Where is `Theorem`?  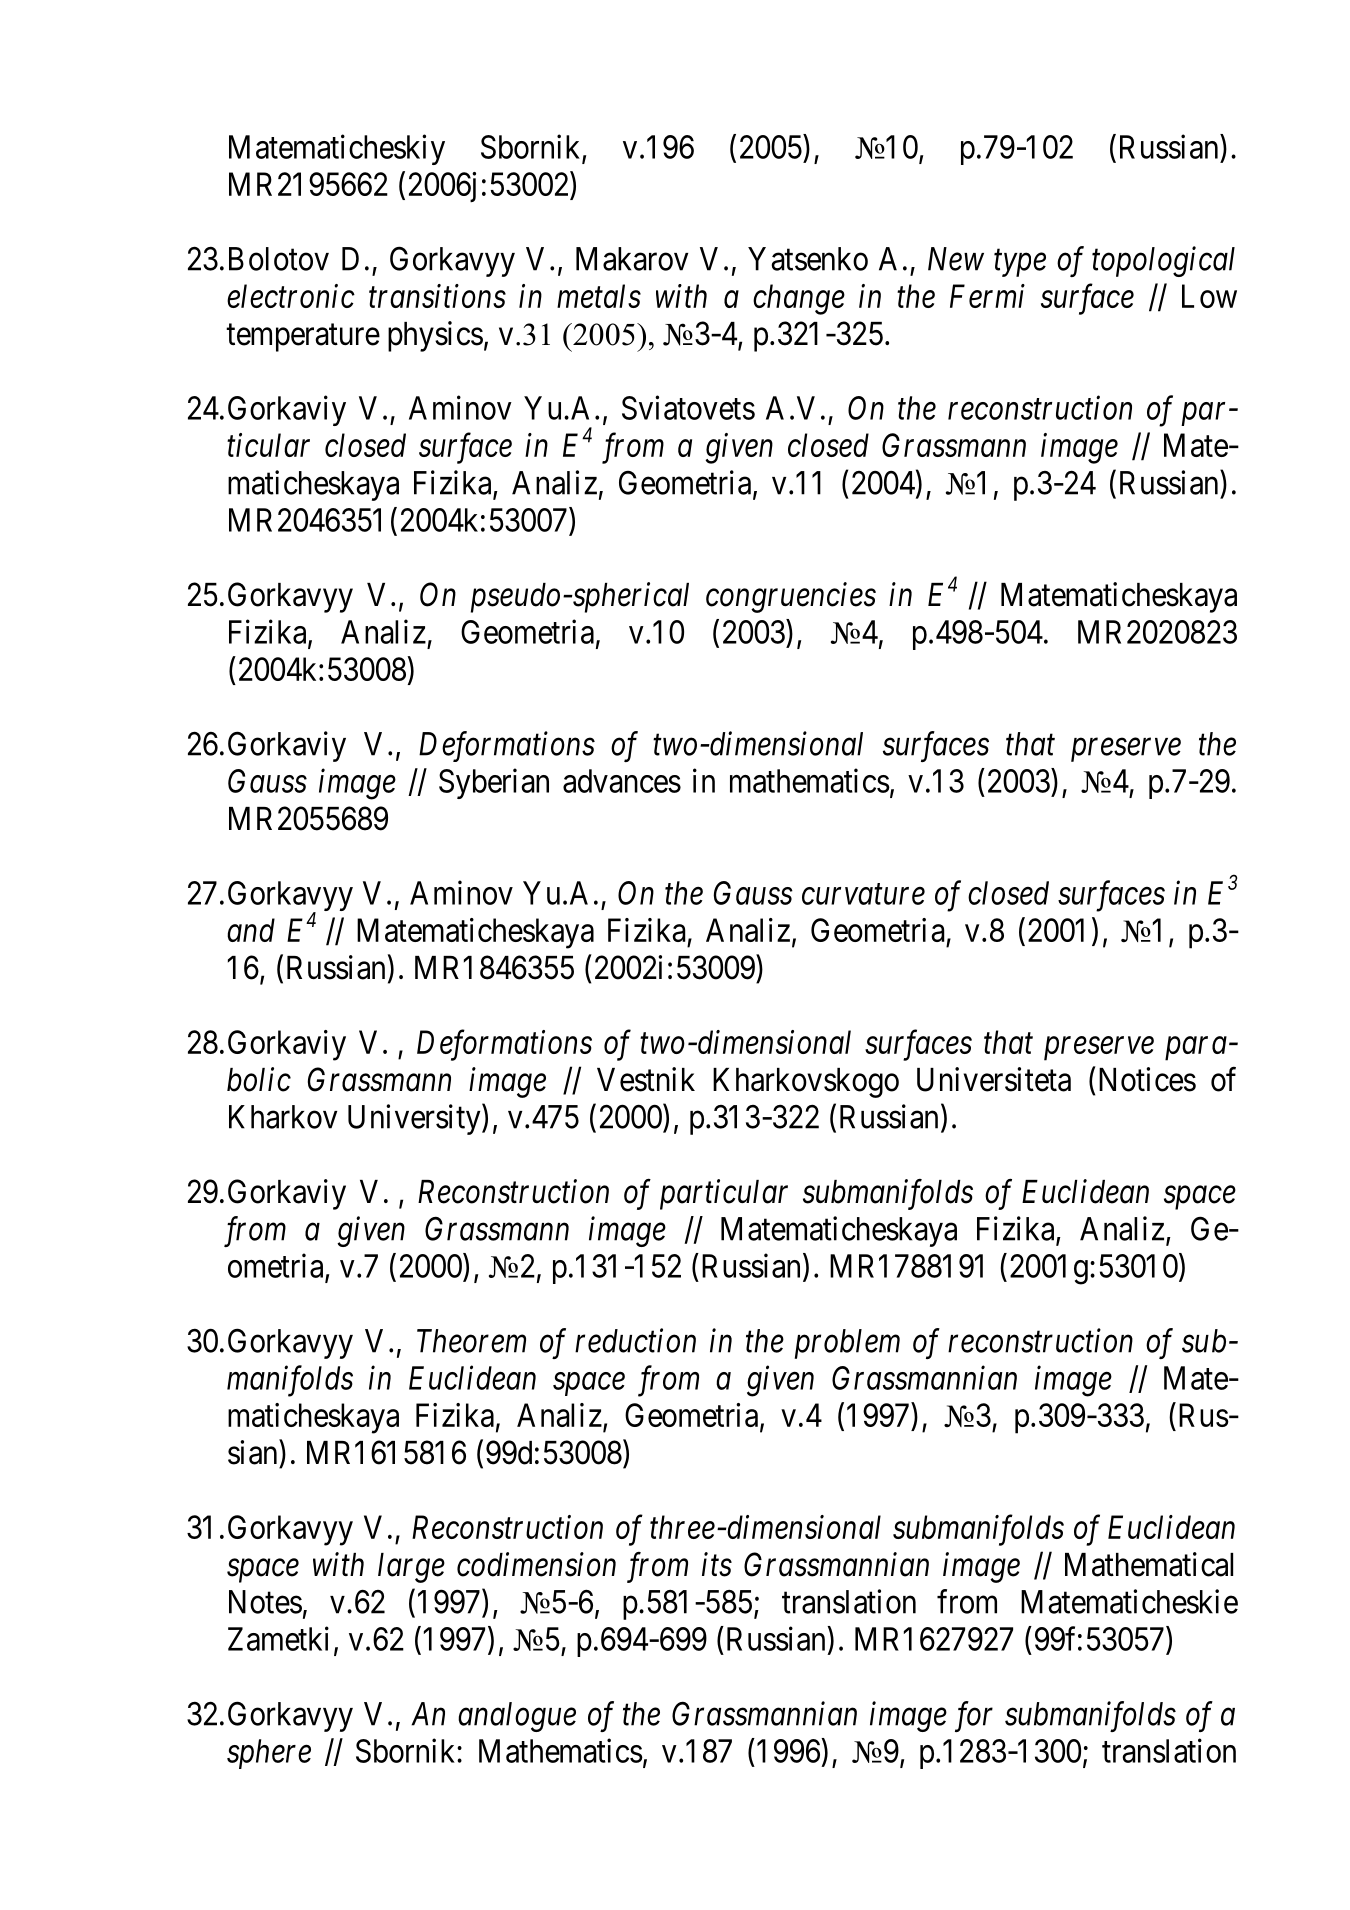 Theorem is located at coordinates (471, 1341).
